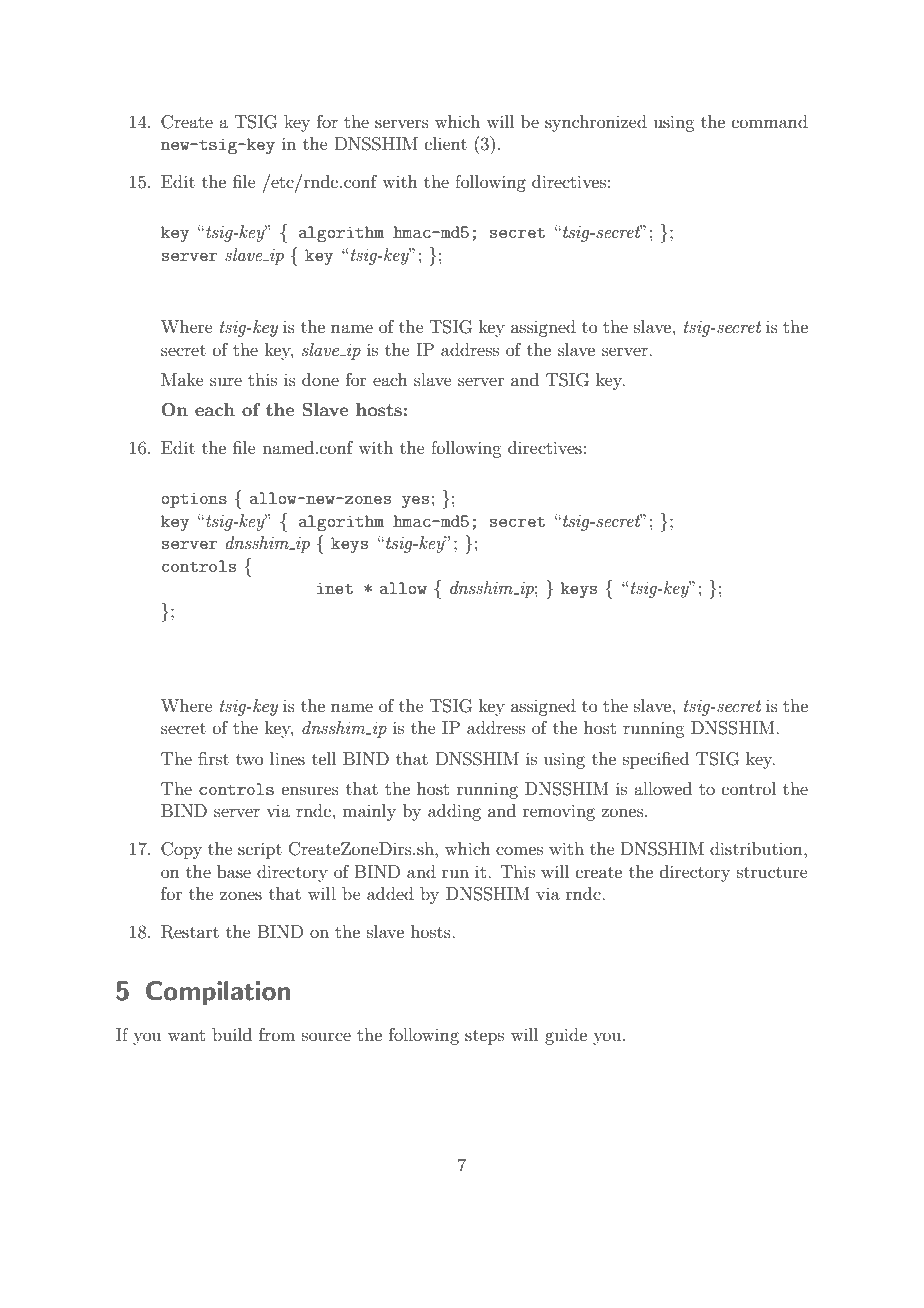 This screenshot has width=924, height=1308. I want to click on yes, so click(415, 502).
